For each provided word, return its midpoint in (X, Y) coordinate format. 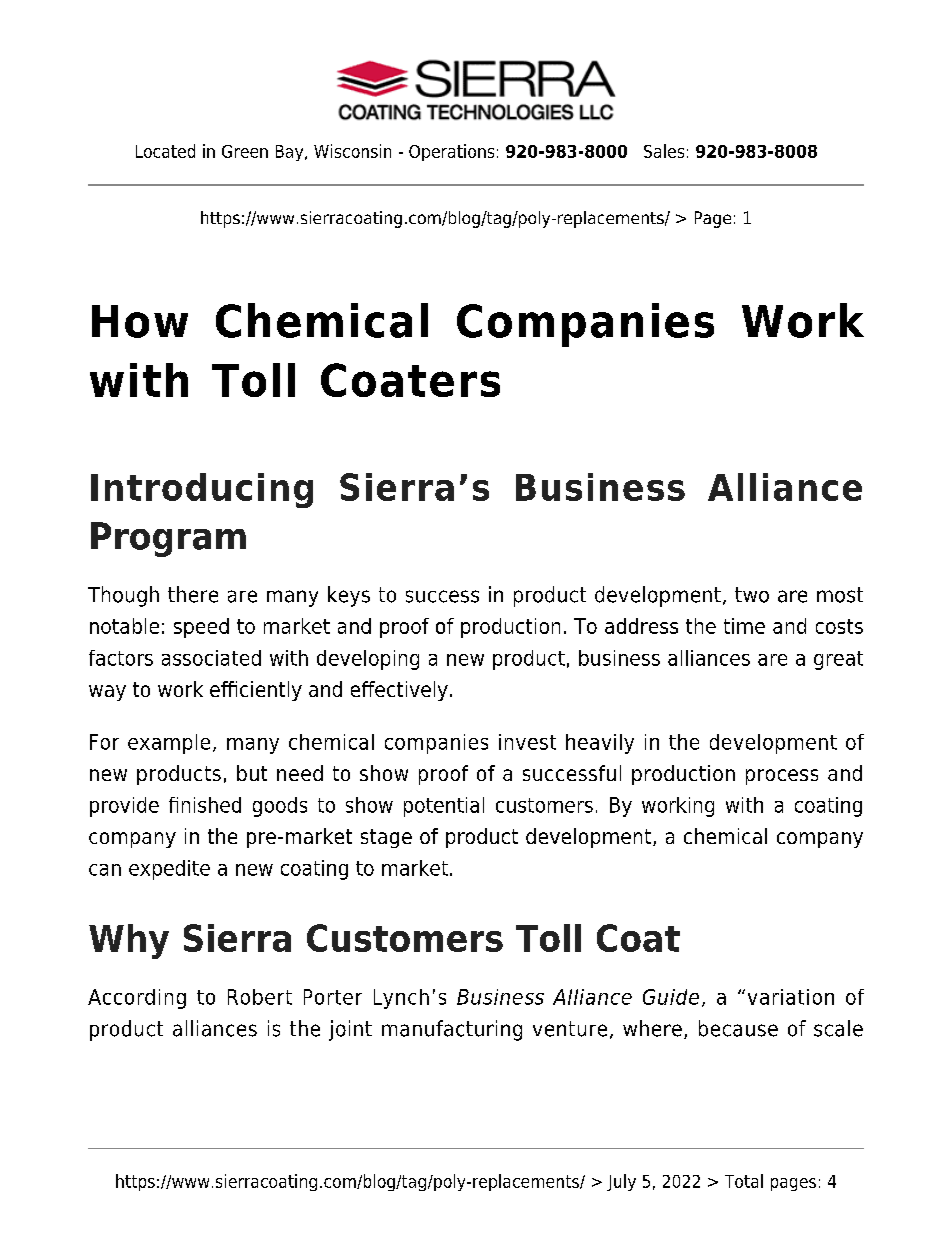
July (621, 1182)
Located (165, 151)
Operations (451, 152)
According (137, 999)
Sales (664, 151)
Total (744, 1181)
